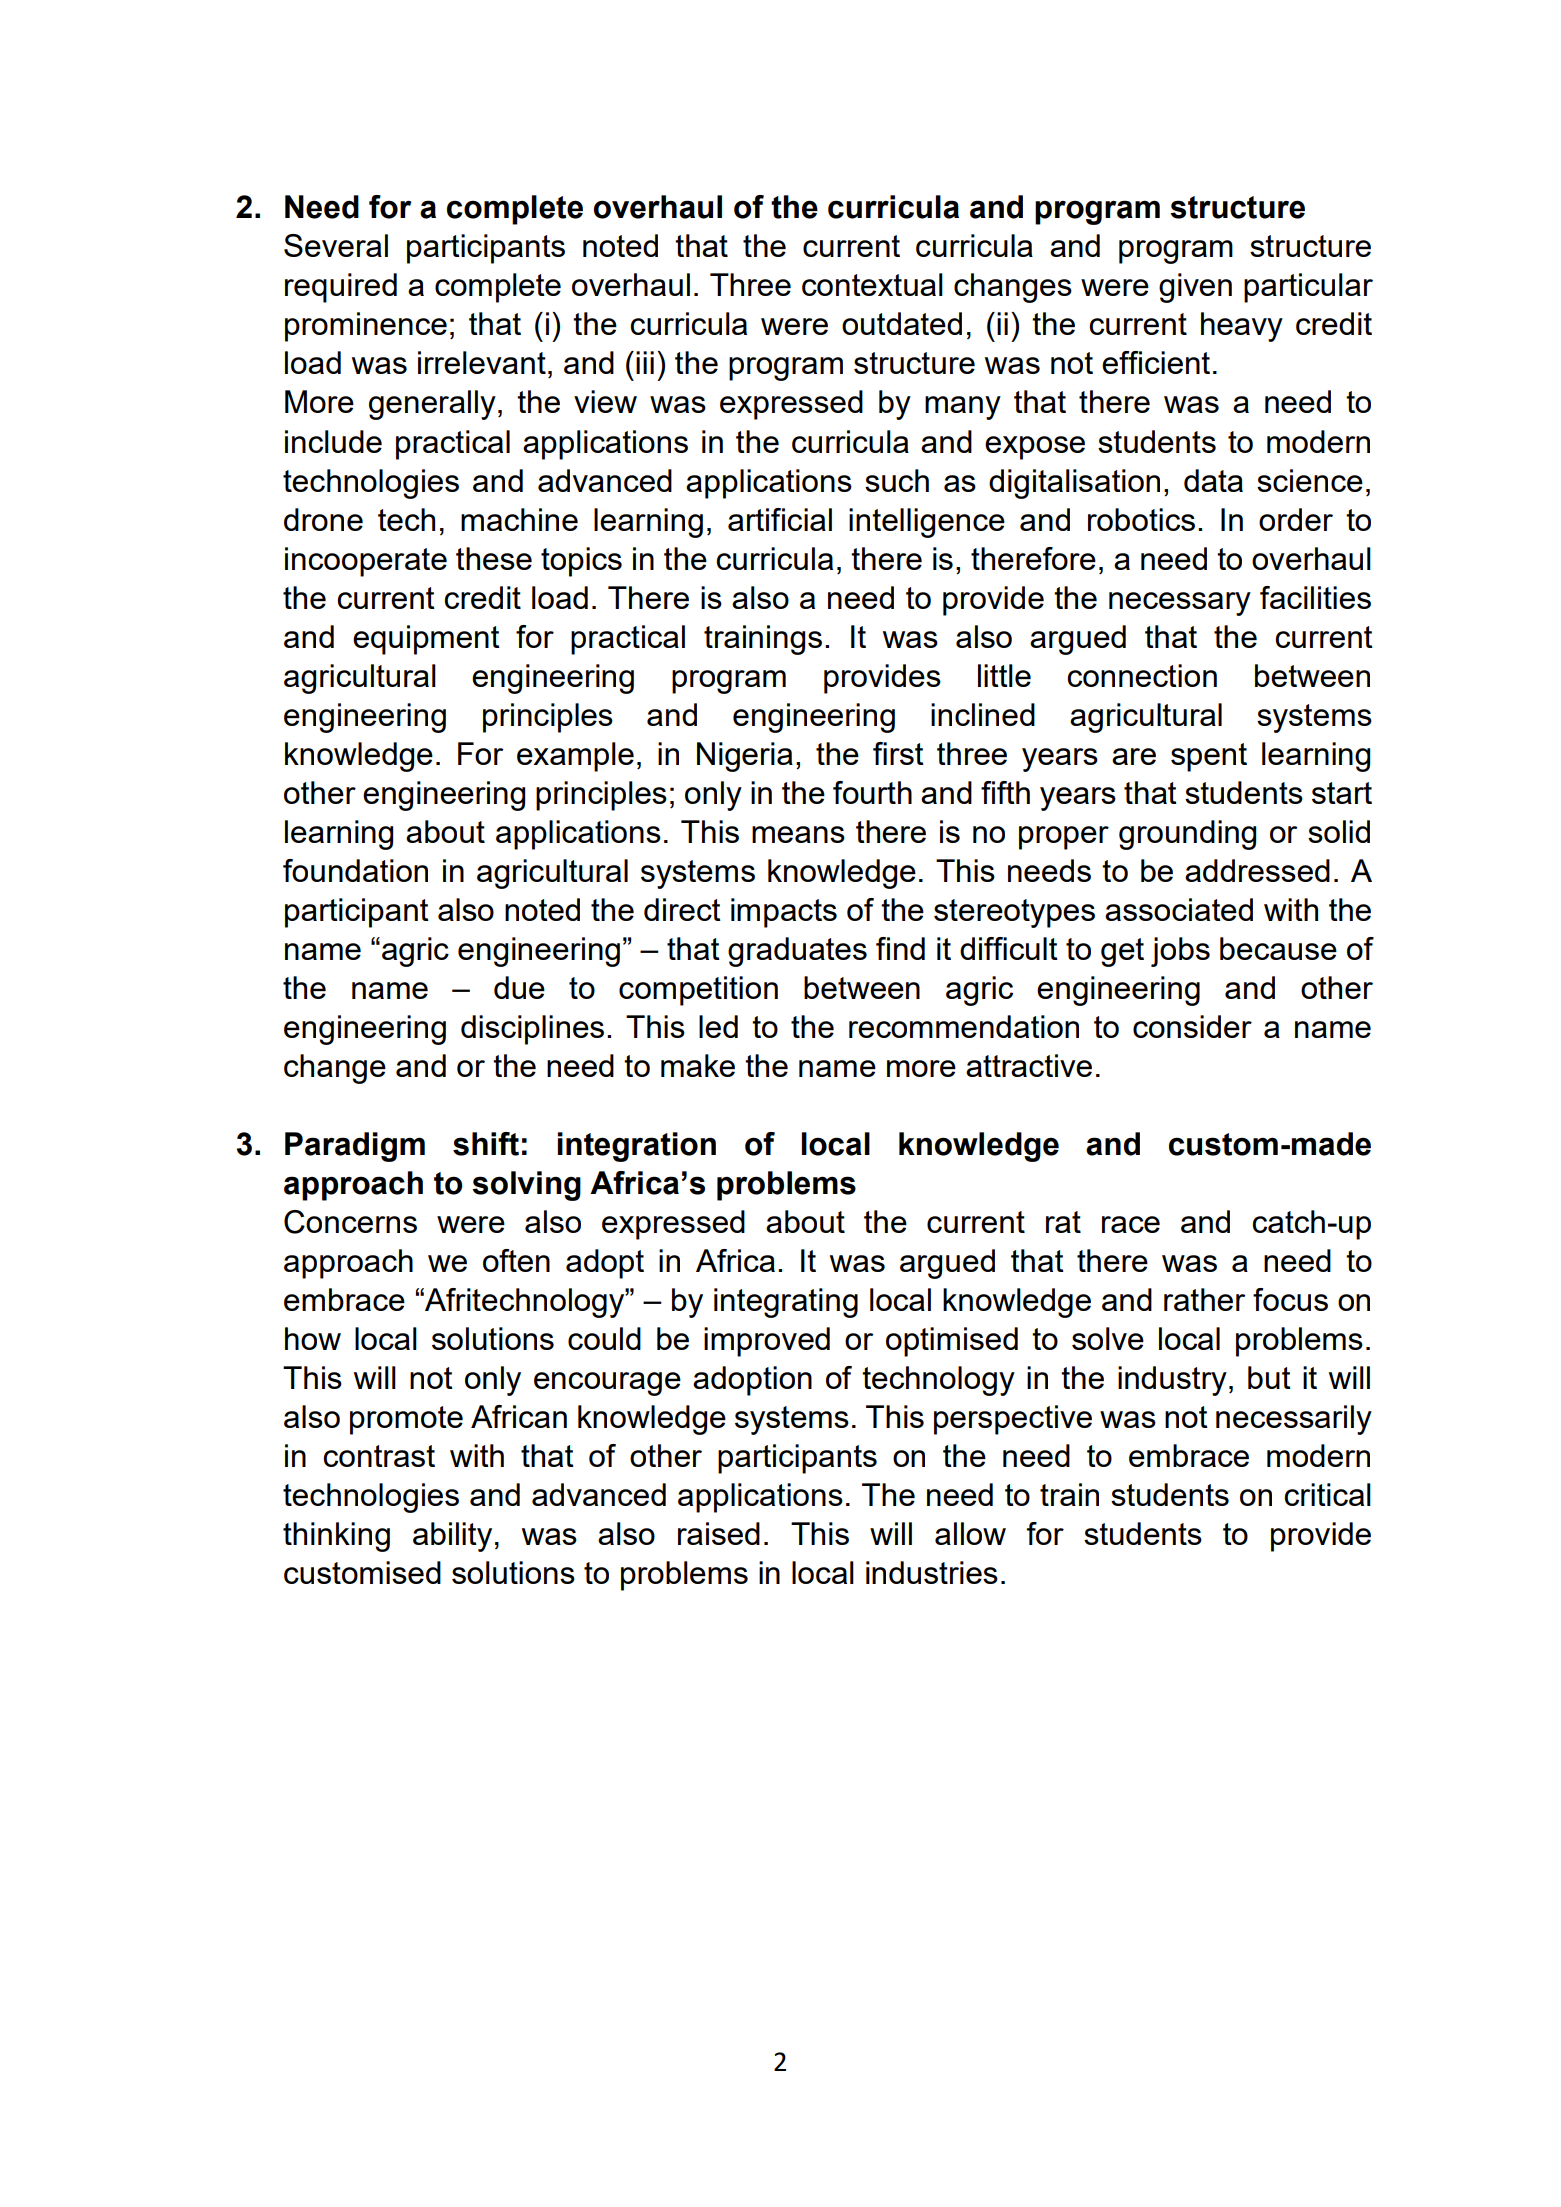 The width and height of the image is (1561, 2207). Describe the element at coordinates (452, 1537) in the image. I see `ability` at that location.
